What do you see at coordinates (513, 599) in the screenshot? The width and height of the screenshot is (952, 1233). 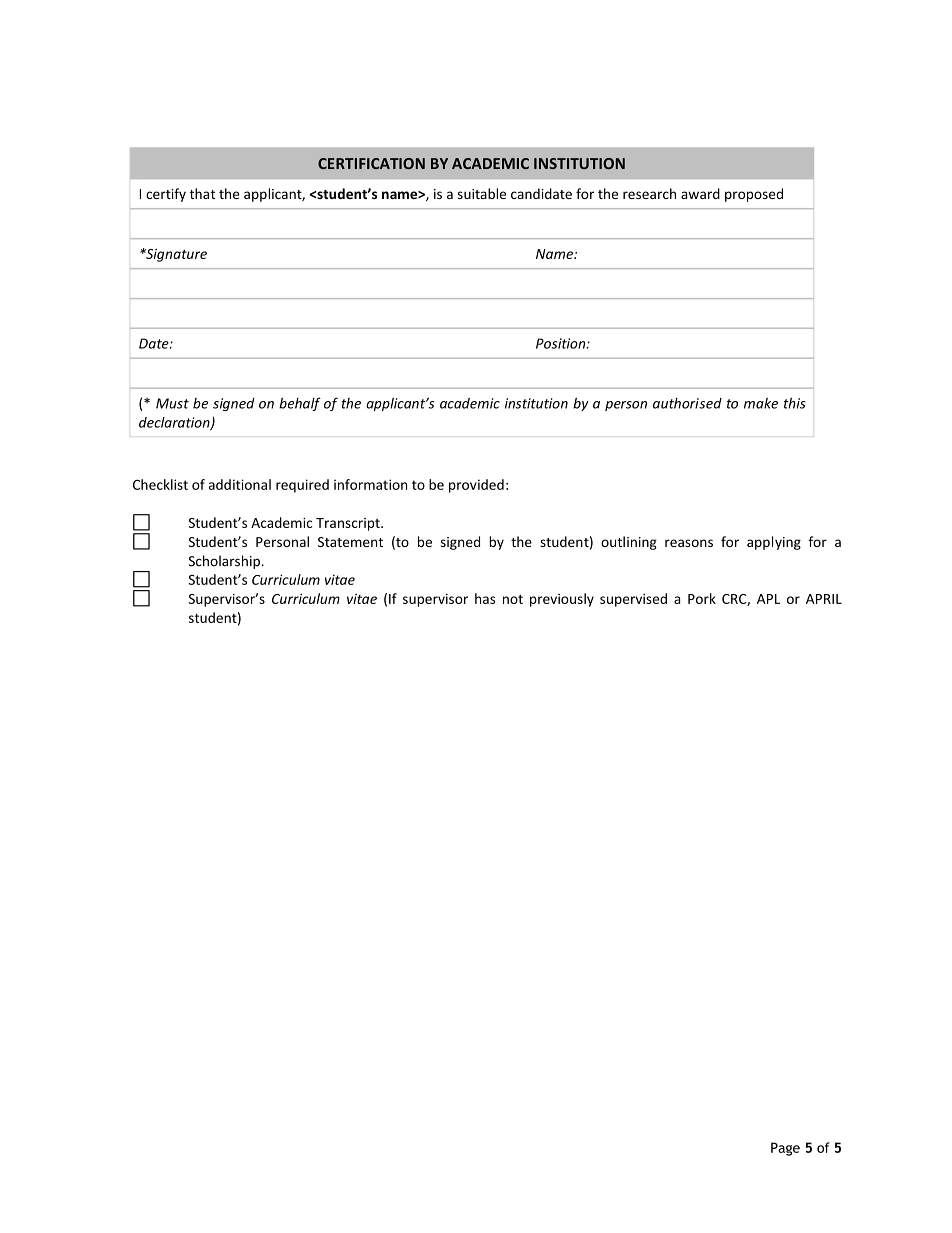 I see `not` at bounding box center [513, 599].
